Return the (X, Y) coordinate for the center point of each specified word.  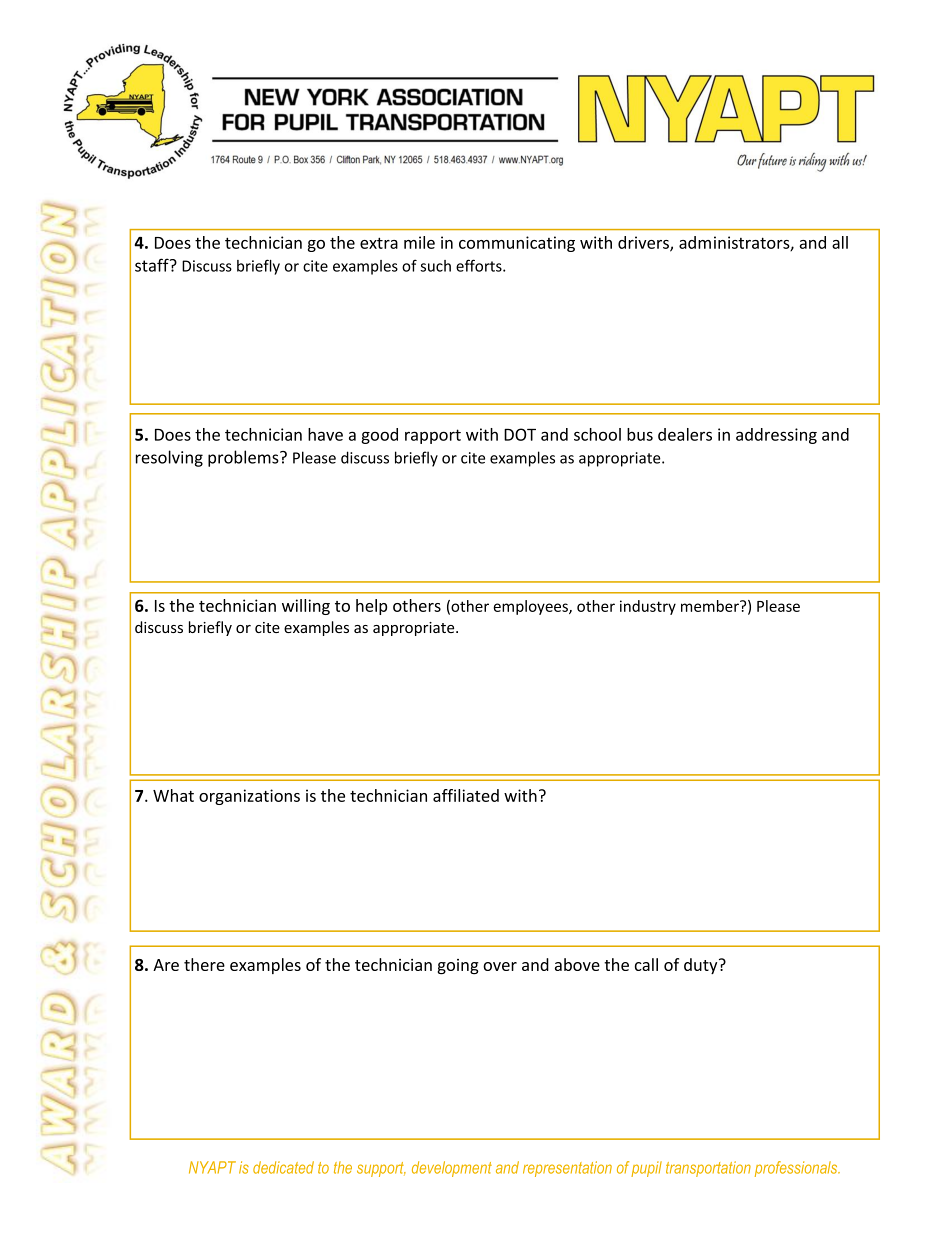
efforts (480, 265)
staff (153, 265)
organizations (249, 797)
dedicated (283, 1167)
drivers (644, 243)
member (711, 606)
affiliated (466, 795)
